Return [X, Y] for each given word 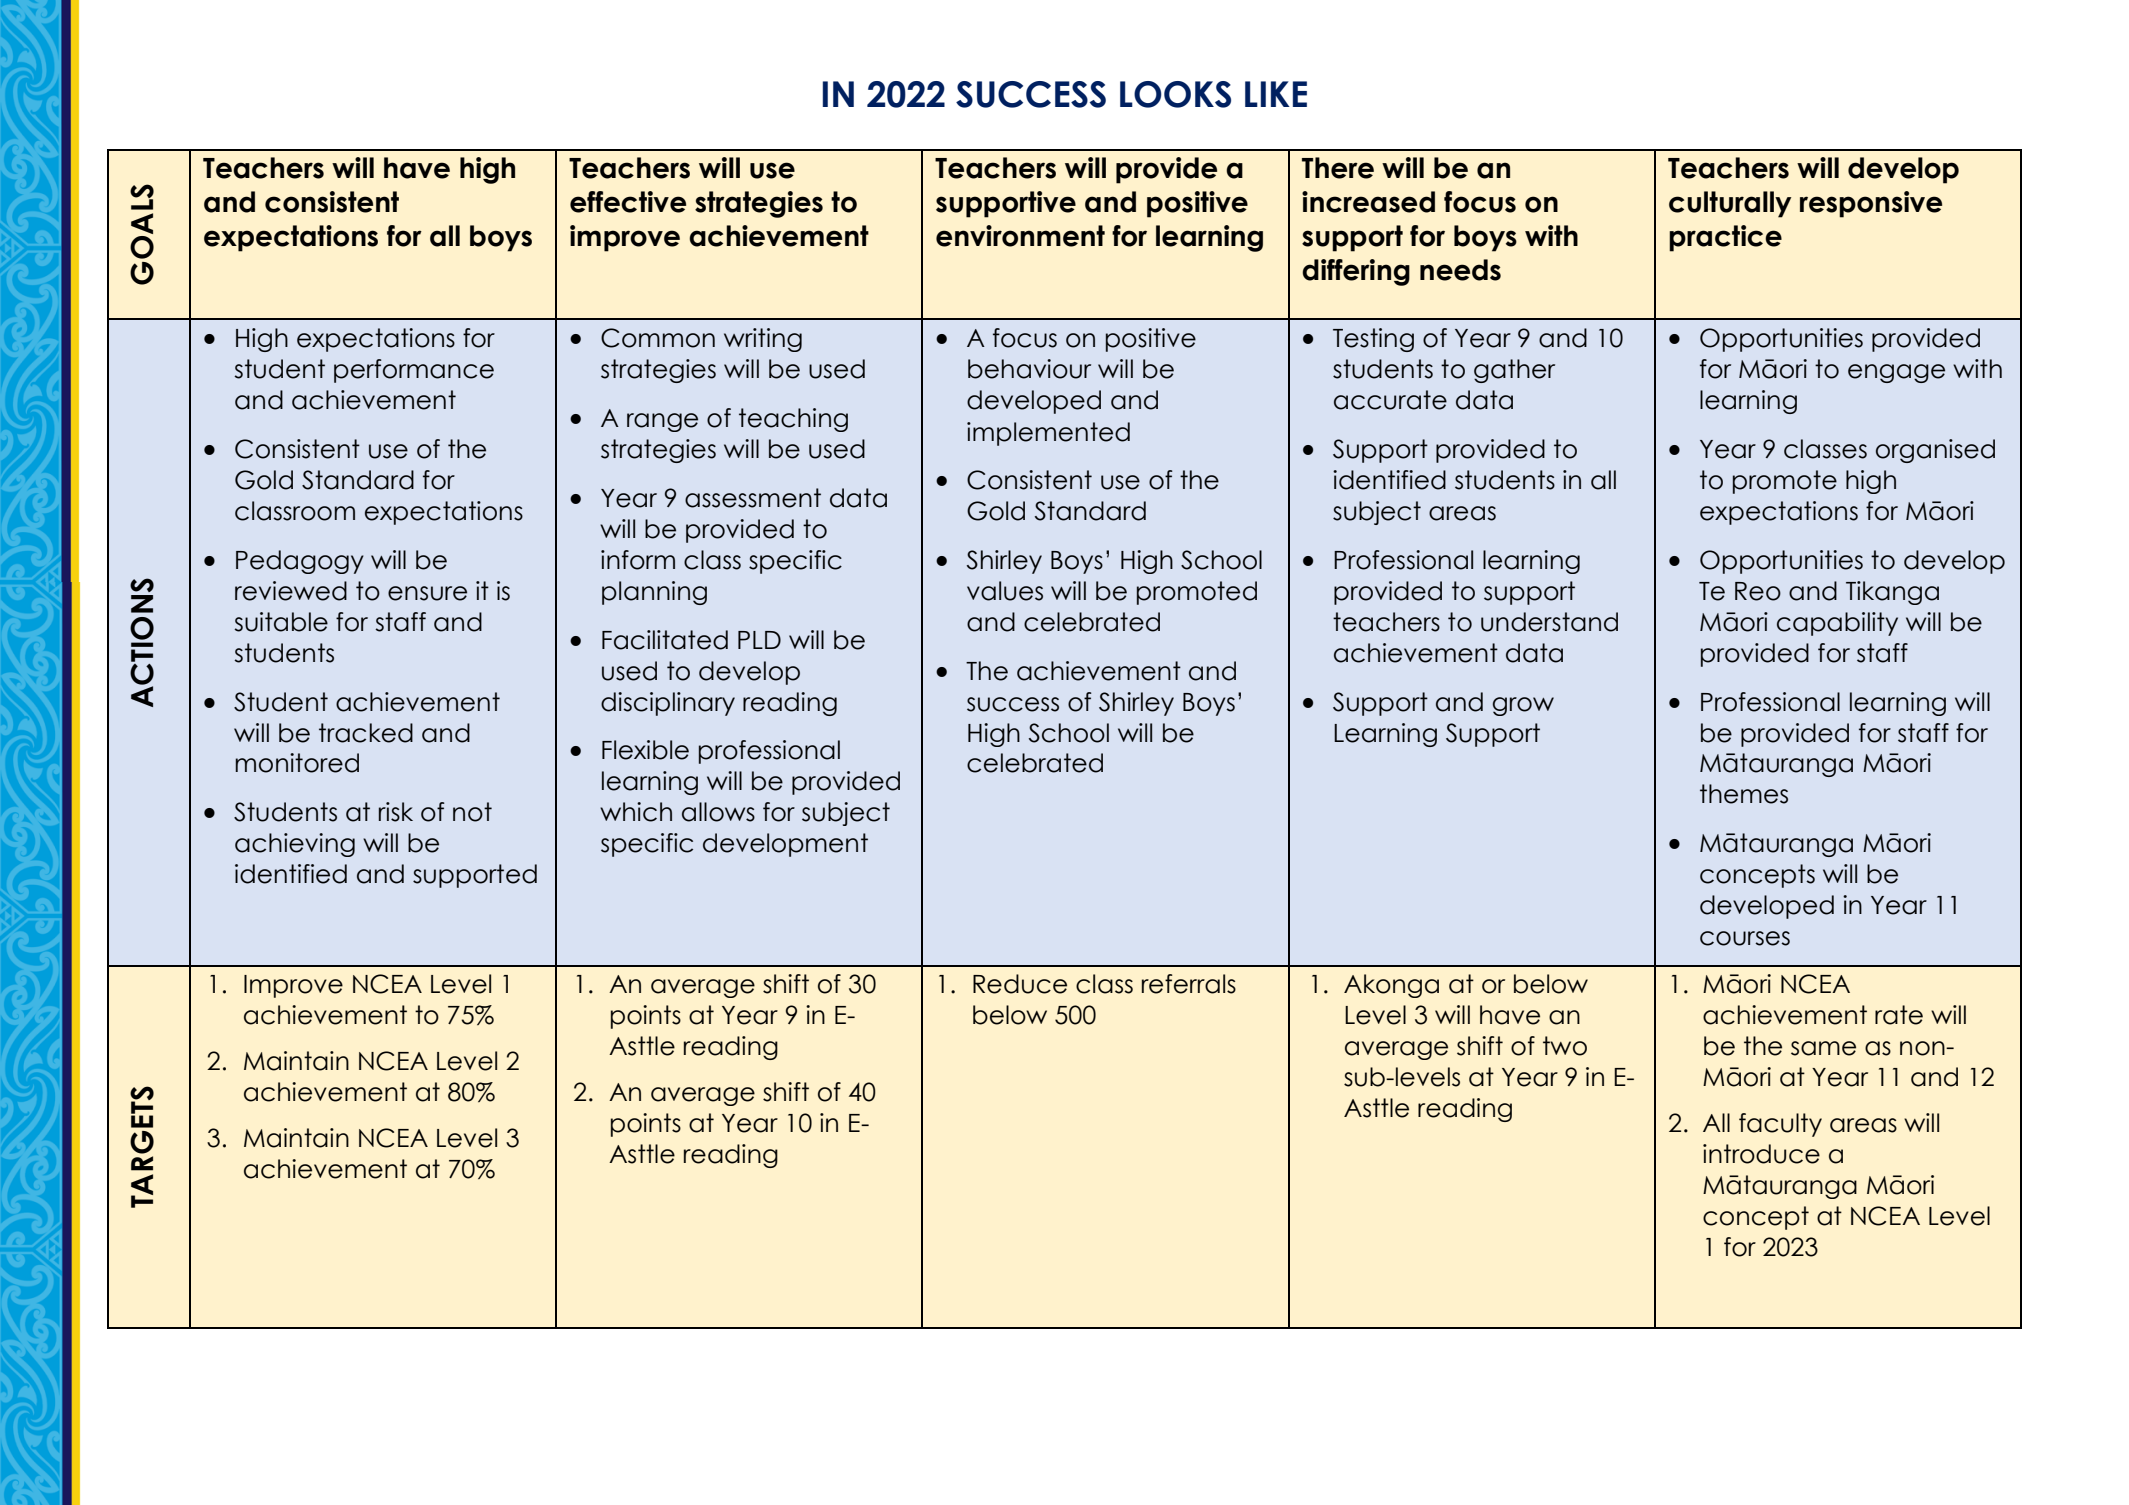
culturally [1730, 204]
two [1565, 1046]
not [472, 812]
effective [628, 202]
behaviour [1029, 369]
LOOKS [1175, 94]
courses [1745, 938]
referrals [1189, 984]
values [1005, 591]
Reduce [1020, 984]
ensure [427, 593]
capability [1837, 624]
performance [414, 371]
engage [1896, 373]
